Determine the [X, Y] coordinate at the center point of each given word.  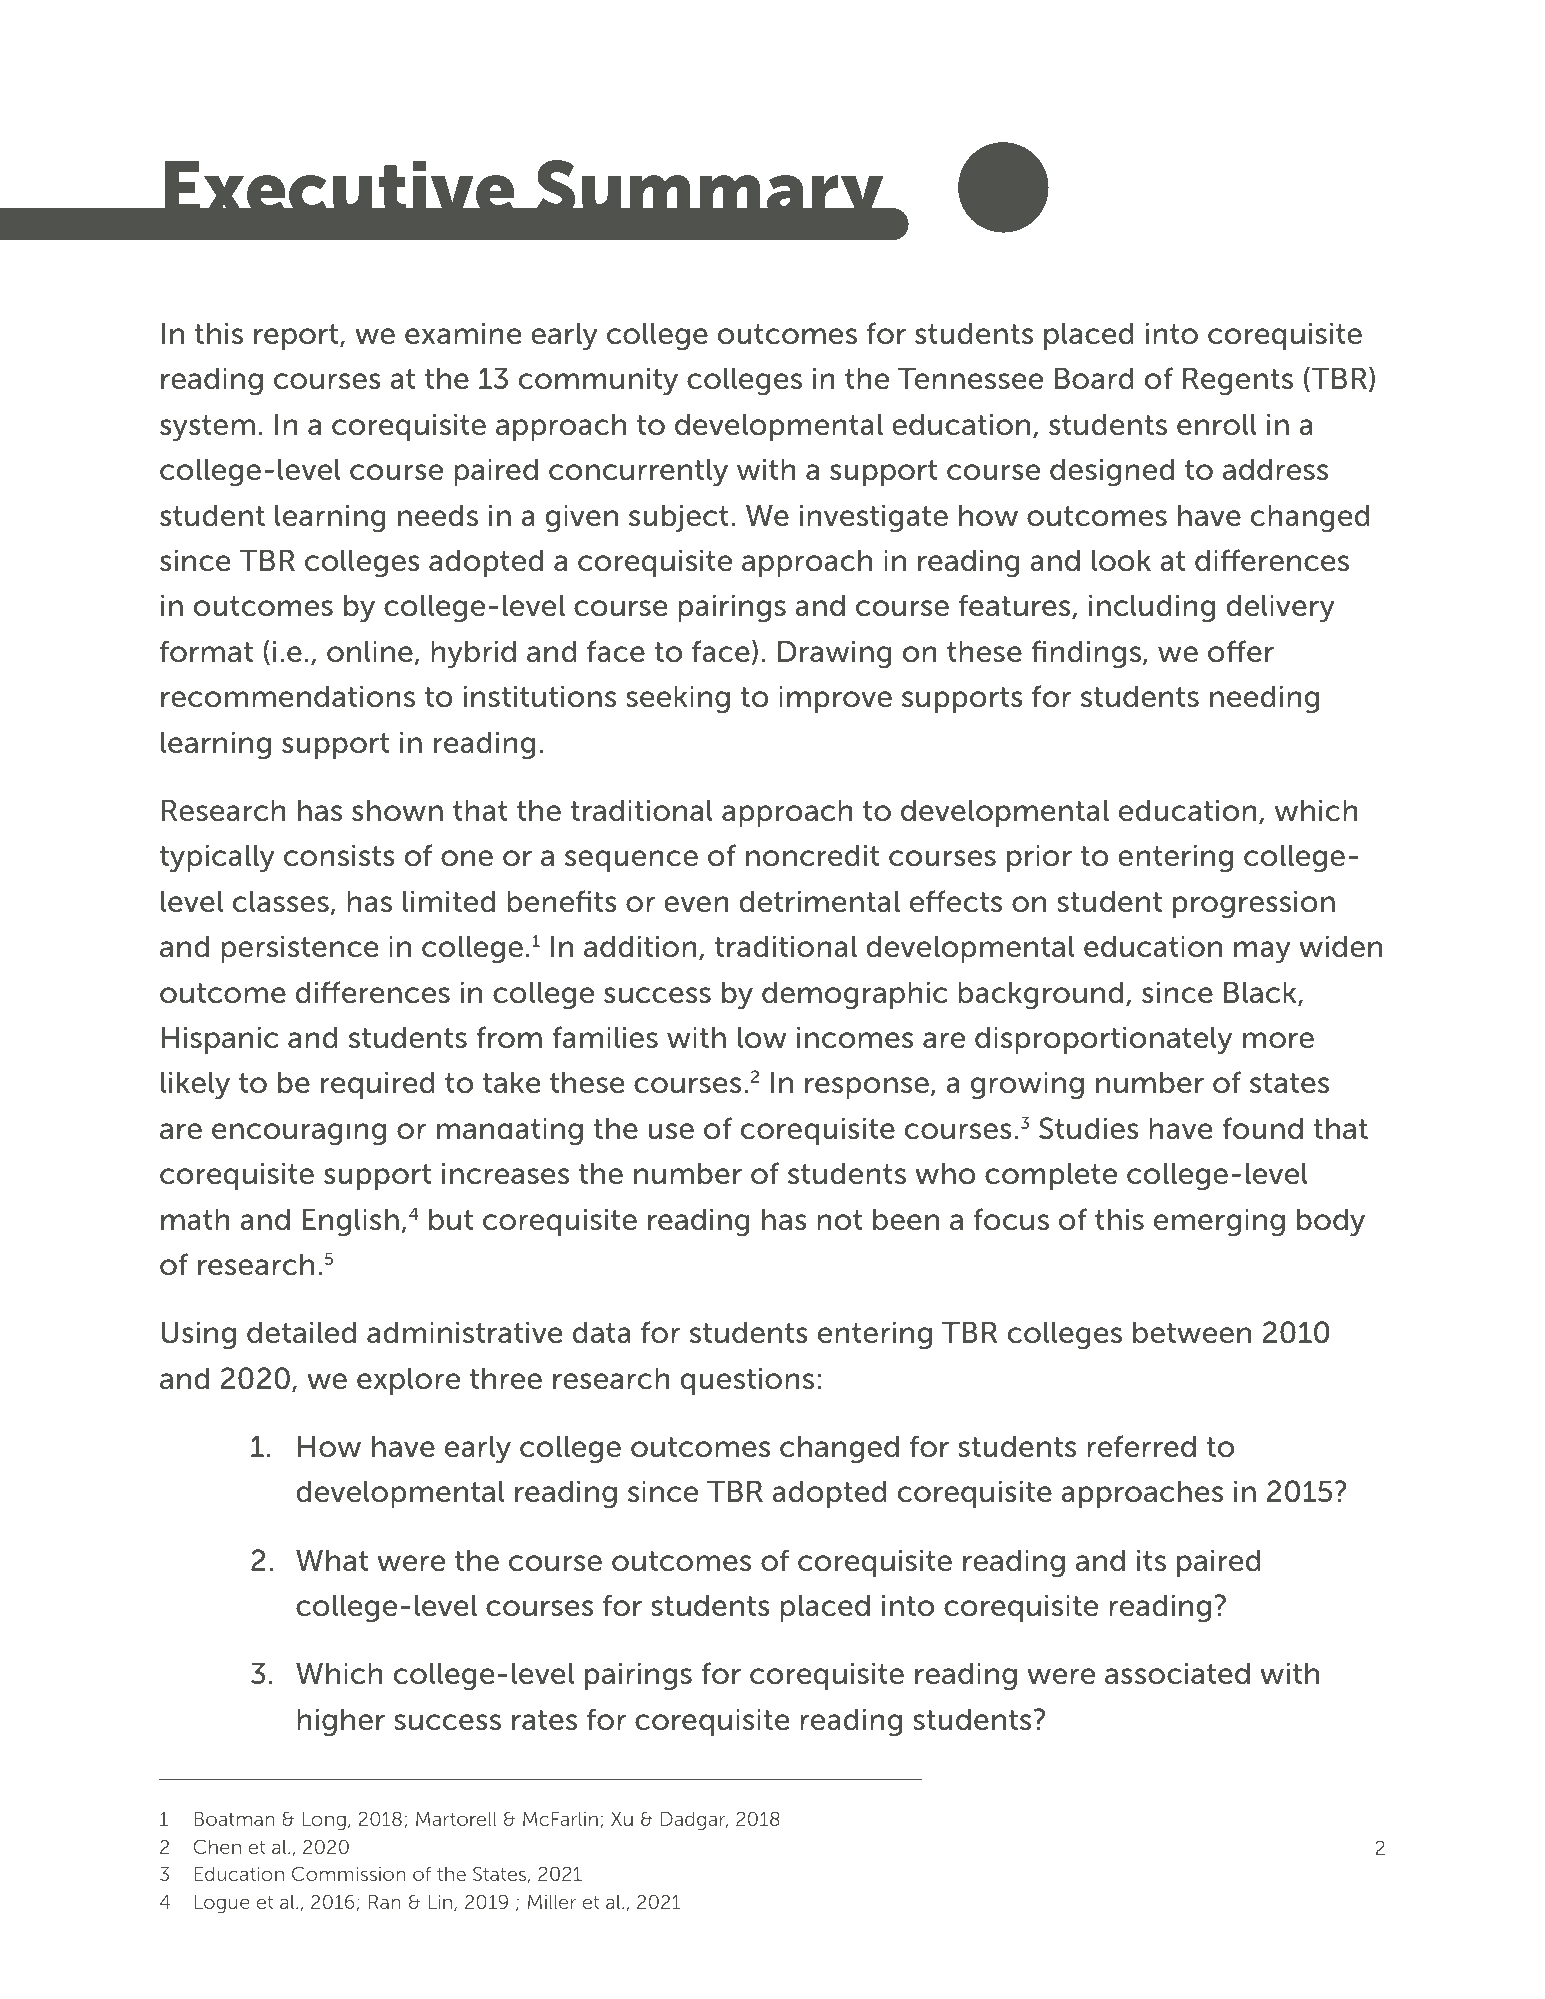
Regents [1238, 381]
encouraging [299, 1131]
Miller [552, 1902]
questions [747, 1381]
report [297, 337]
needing [1264, 699]
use [671, 1131]
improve [835, 699]
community [598, 381]
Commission [349, 1873]
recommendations [288, 696]
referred [1141, 1446]
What [332, 1560]
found [1262, 1128]
